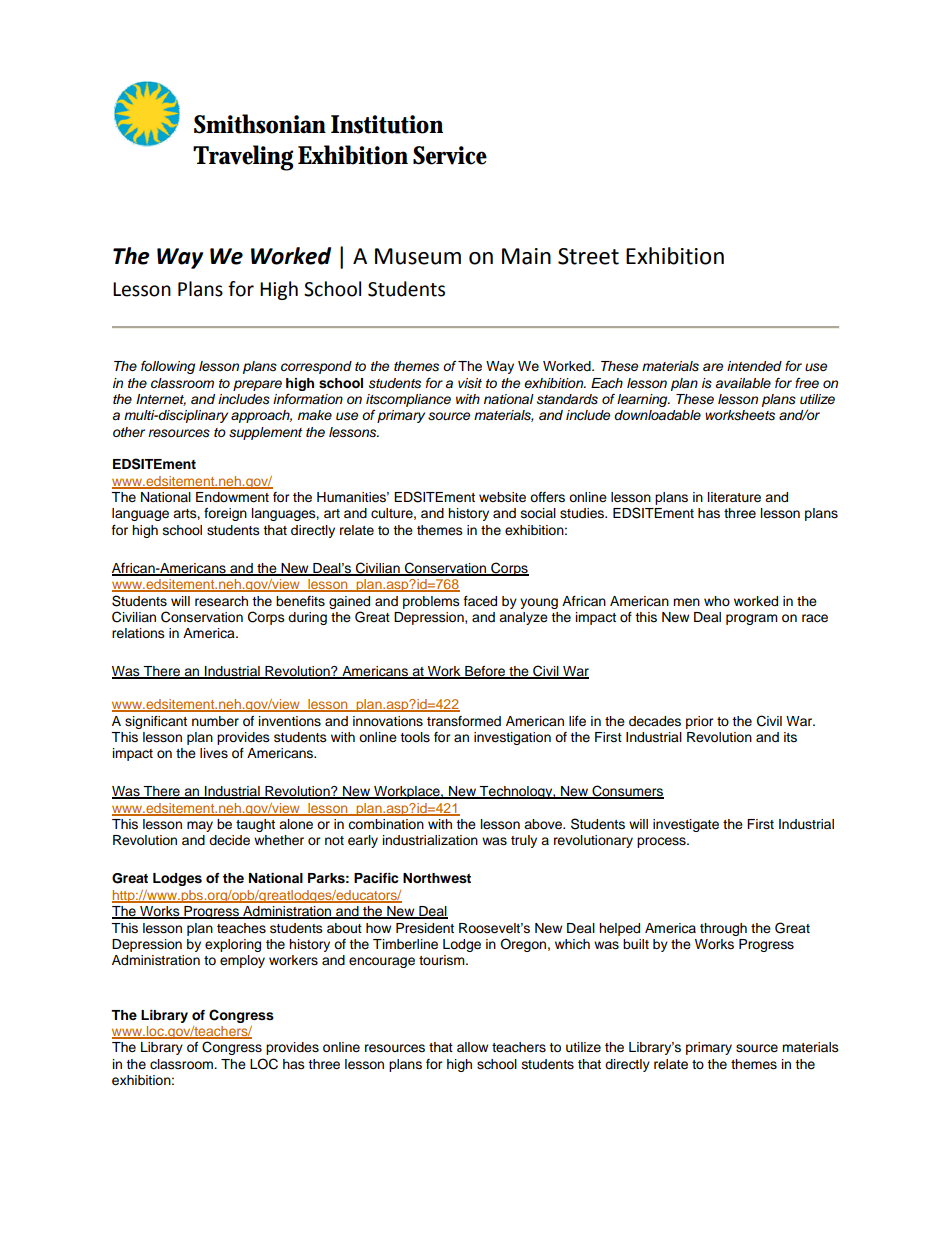 This screenshot has height=1233, width=952. What do you see at coordinates (734, 497) in the screenshot?
I see `literature` at bounding box center [734, 497].
